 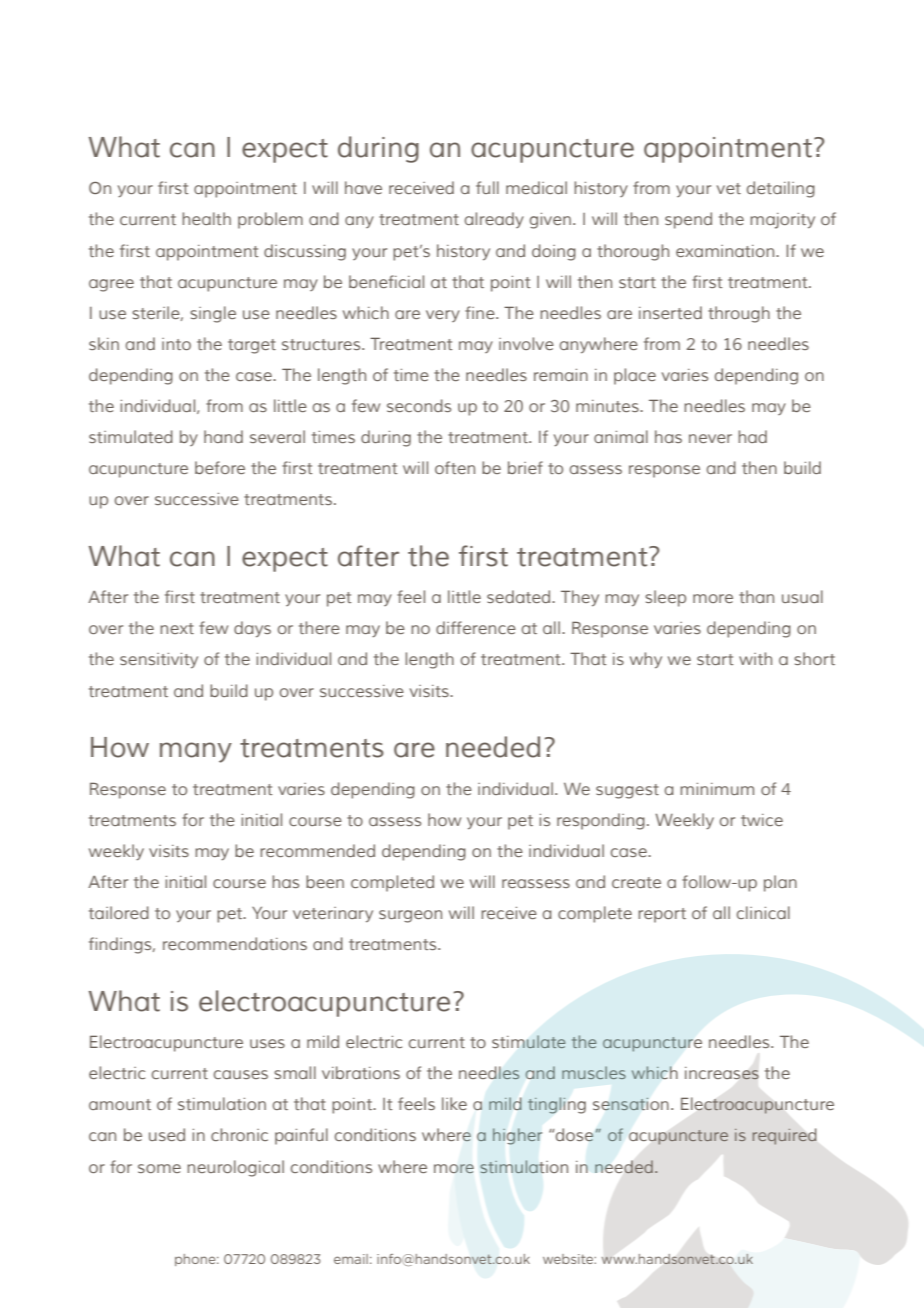 What do you see at coordinates (763, 912) in the screenshot?
I see `clinical` at bounding box center [763, 912].
